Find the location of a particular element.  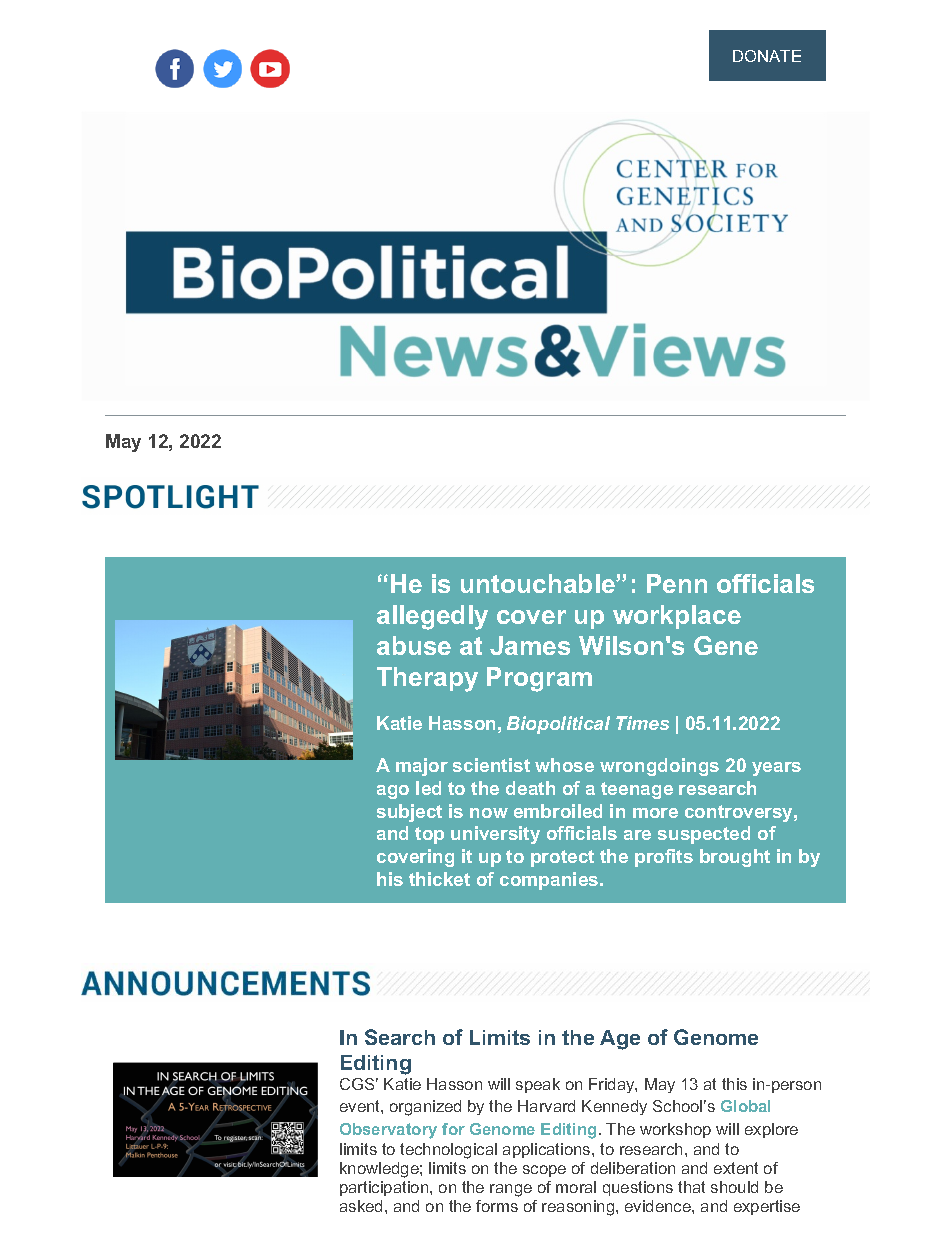

James is located at coordinates (530, 645).
